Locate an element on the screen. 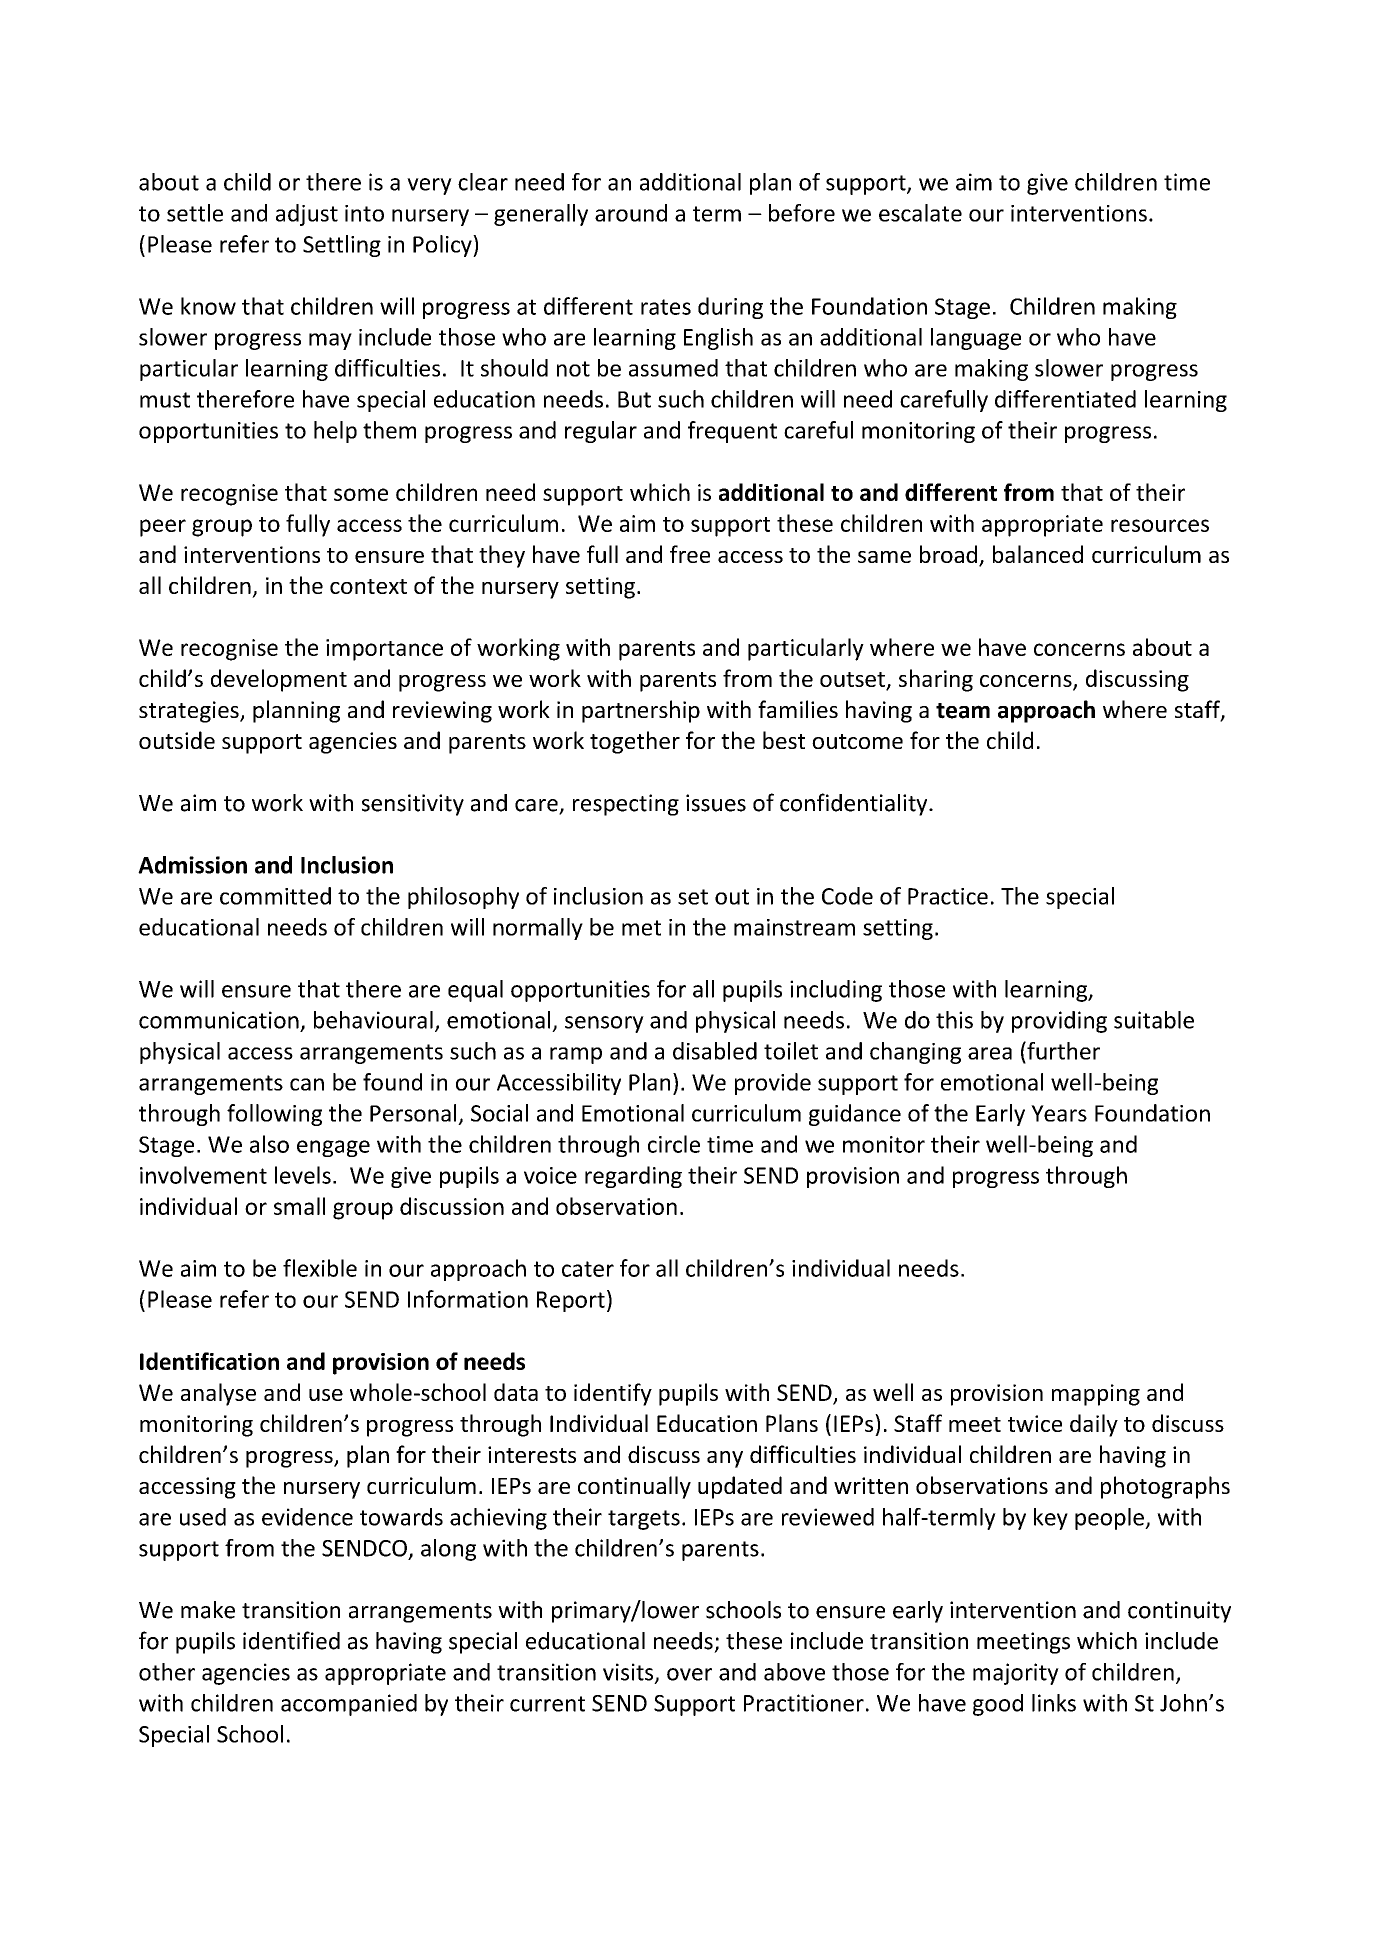 The height and width of the screenshot is (1946, 1376). escalate is located at coordinates (920, 213).
